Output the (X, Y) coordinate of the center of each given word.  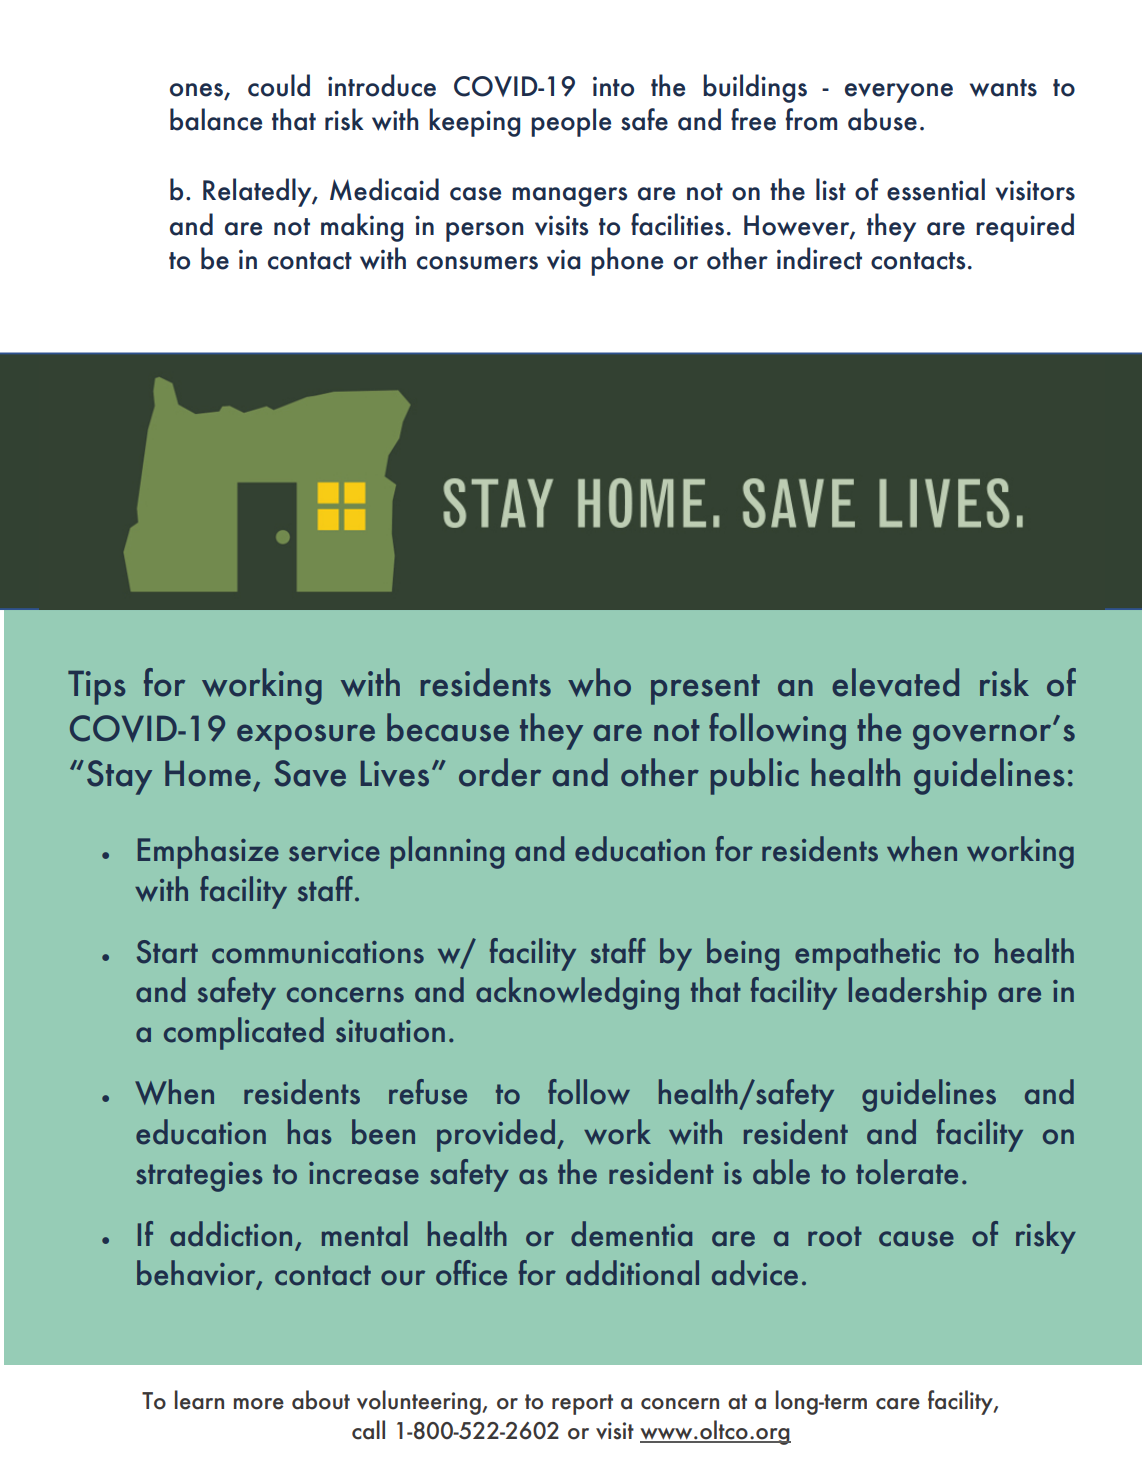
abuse (882, 119)
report (582, 1404)
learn (199, 1400)
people (571, 122)
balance (216, 119)
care (898, 1404)
